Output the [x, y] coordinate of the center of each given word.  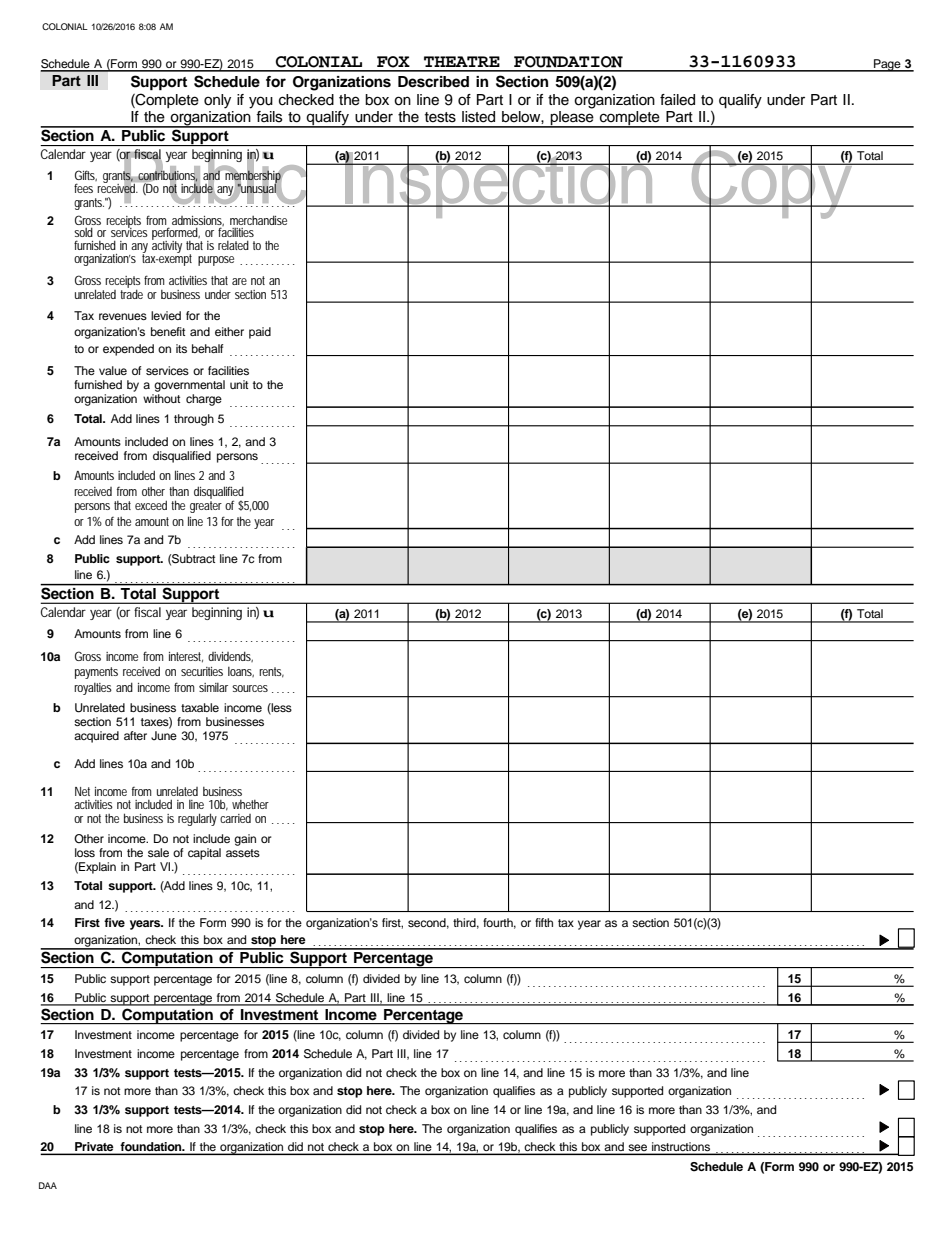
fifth [544, 922]
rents [271, 672]
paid [260, 333]
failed [677, 100]
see [637, 1149]
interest [186, 657]
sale [158, 852]
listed [478, 117]
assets [243, 853]
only [217, 101]
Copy [772, 184]
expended [128, 350]
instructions [681, 1148]
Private [94, 1148]
